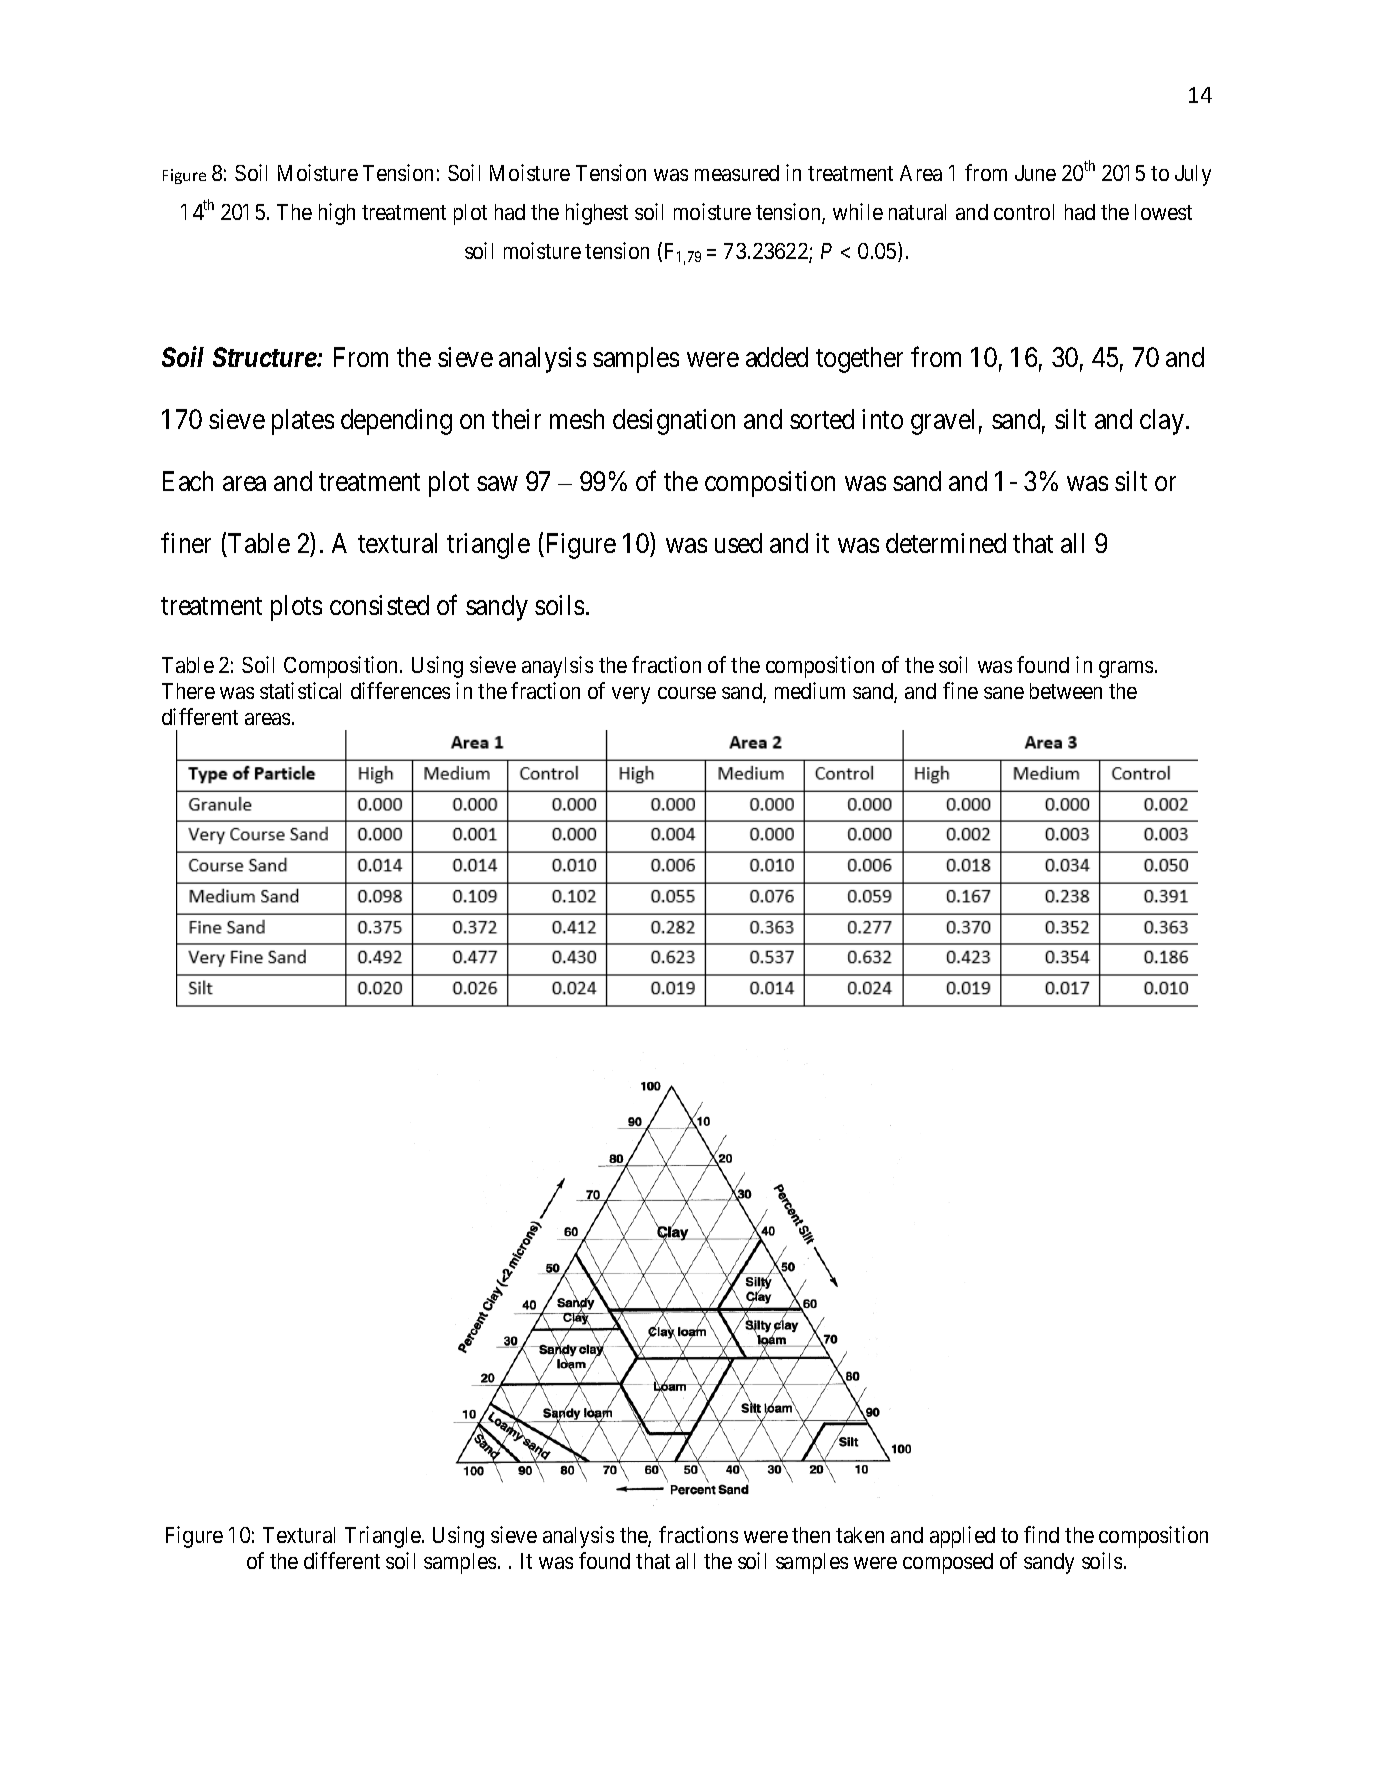  Describe the element at coordinates (737, 173) in the screenshot. I see `measured` at that location.
